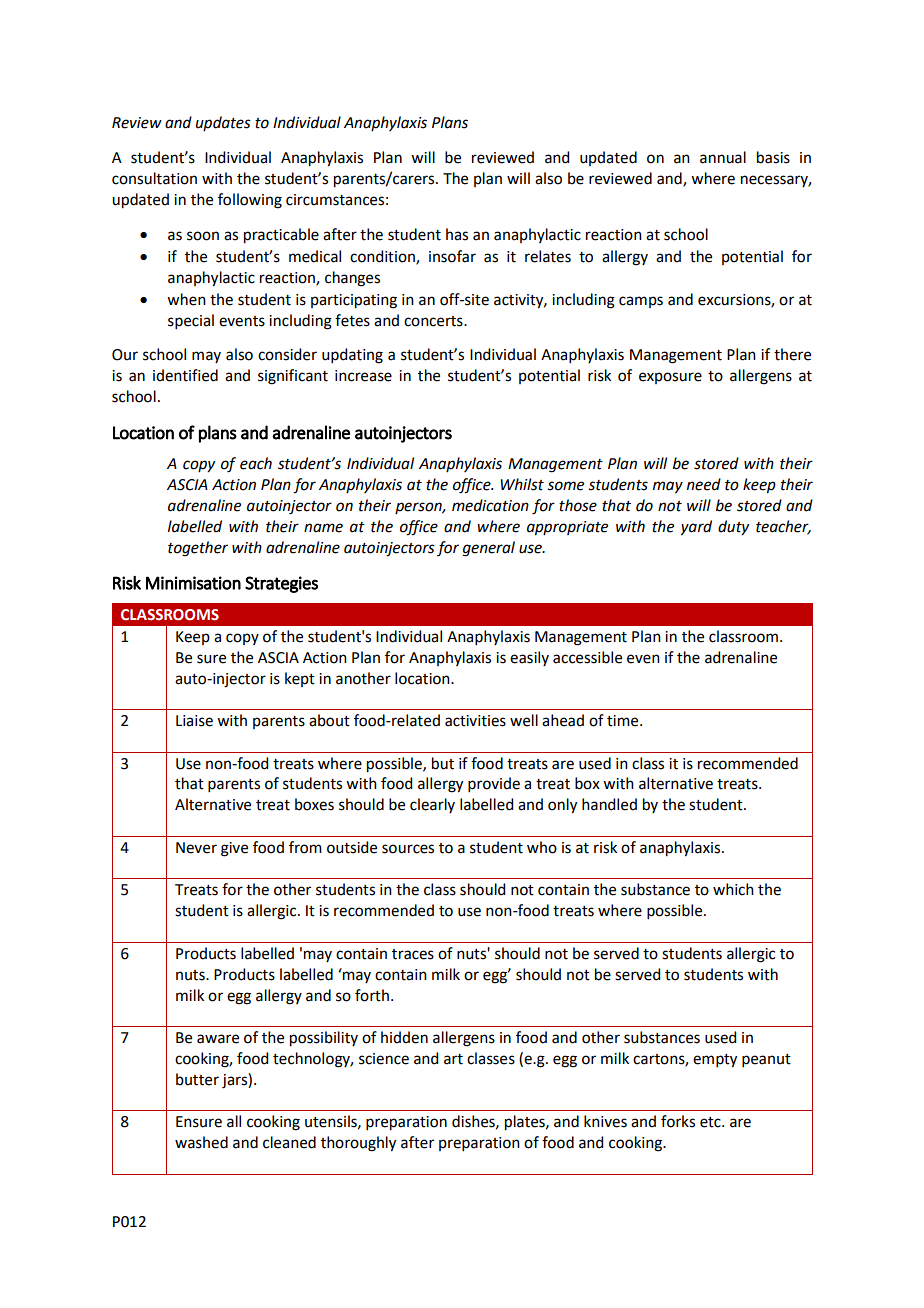 Image resolution: width=924 pixels, height=1308 pixels. I want to click on washed, so click(201, 1142).
